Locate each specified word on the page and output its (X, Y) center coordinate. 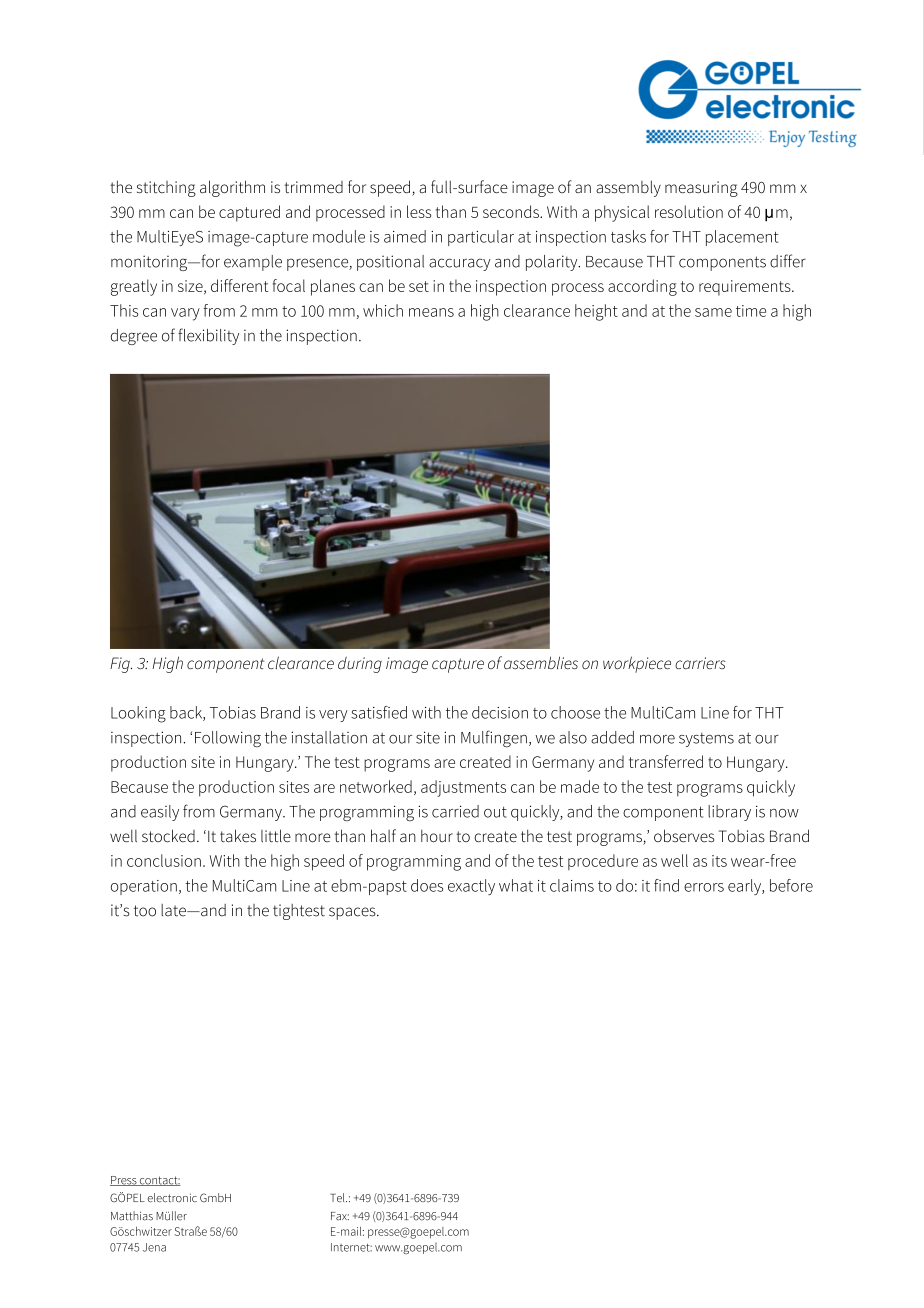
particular (481, 238)
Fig (121, 665)
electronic (172, 1198)
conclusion (164, 860)
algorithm (232, 188)
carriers (700, 663)
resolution (689, 211)
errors (704, 887)
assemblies (541, 662)
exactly (471, 887)
